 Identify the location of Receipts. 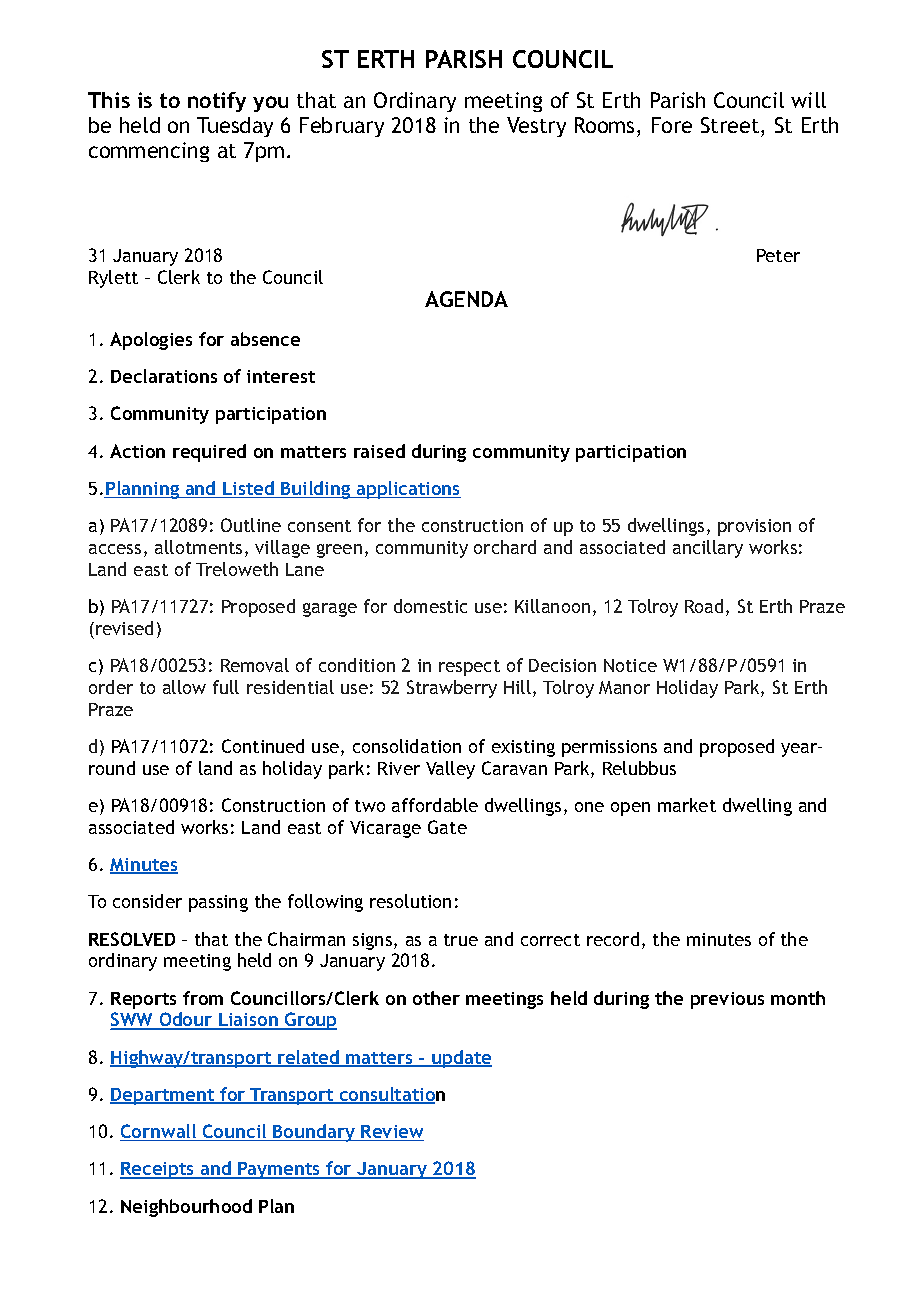
(158, 1170).
